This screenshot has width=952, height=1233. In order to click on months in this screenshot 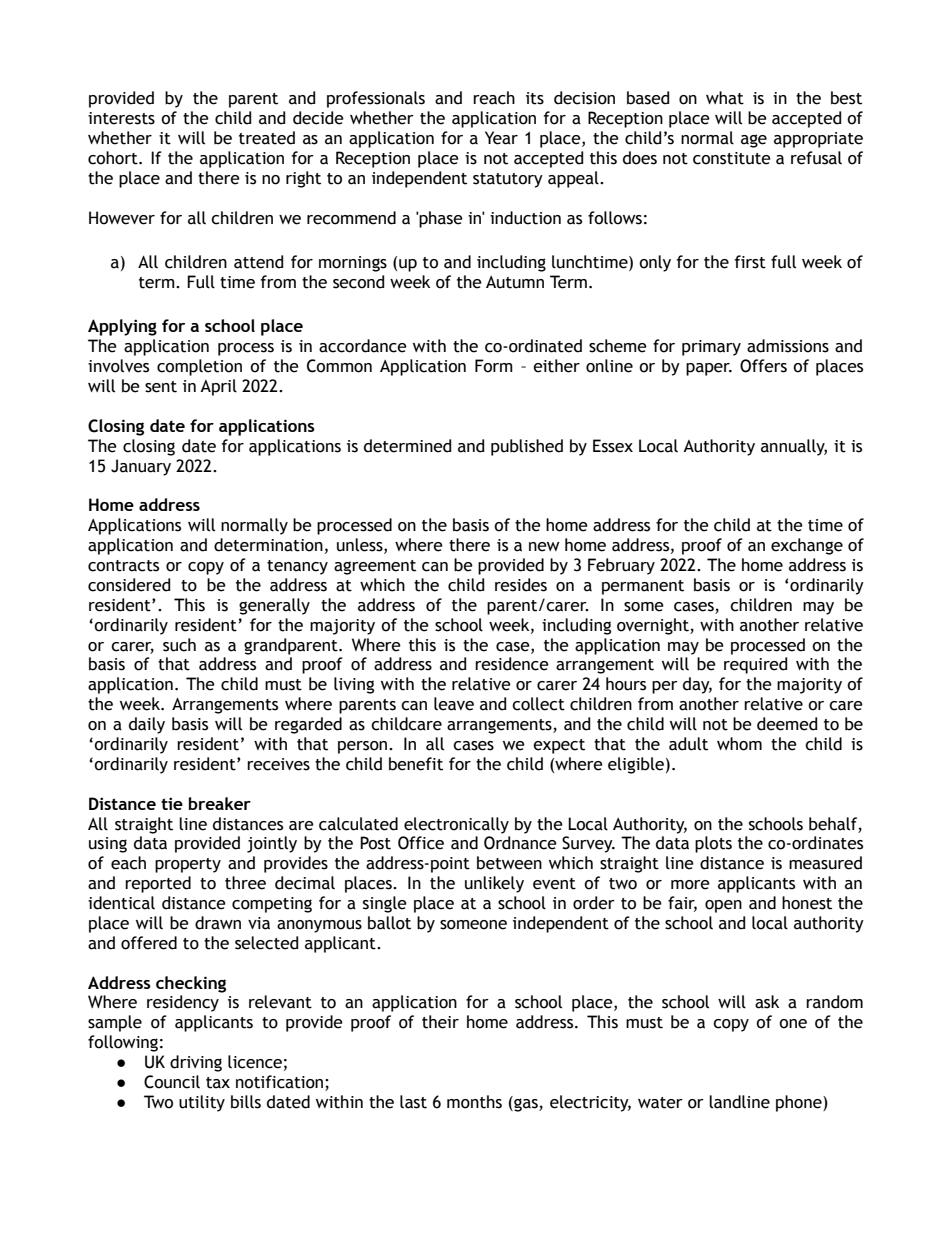, I will do `click(474, 1102)`.
